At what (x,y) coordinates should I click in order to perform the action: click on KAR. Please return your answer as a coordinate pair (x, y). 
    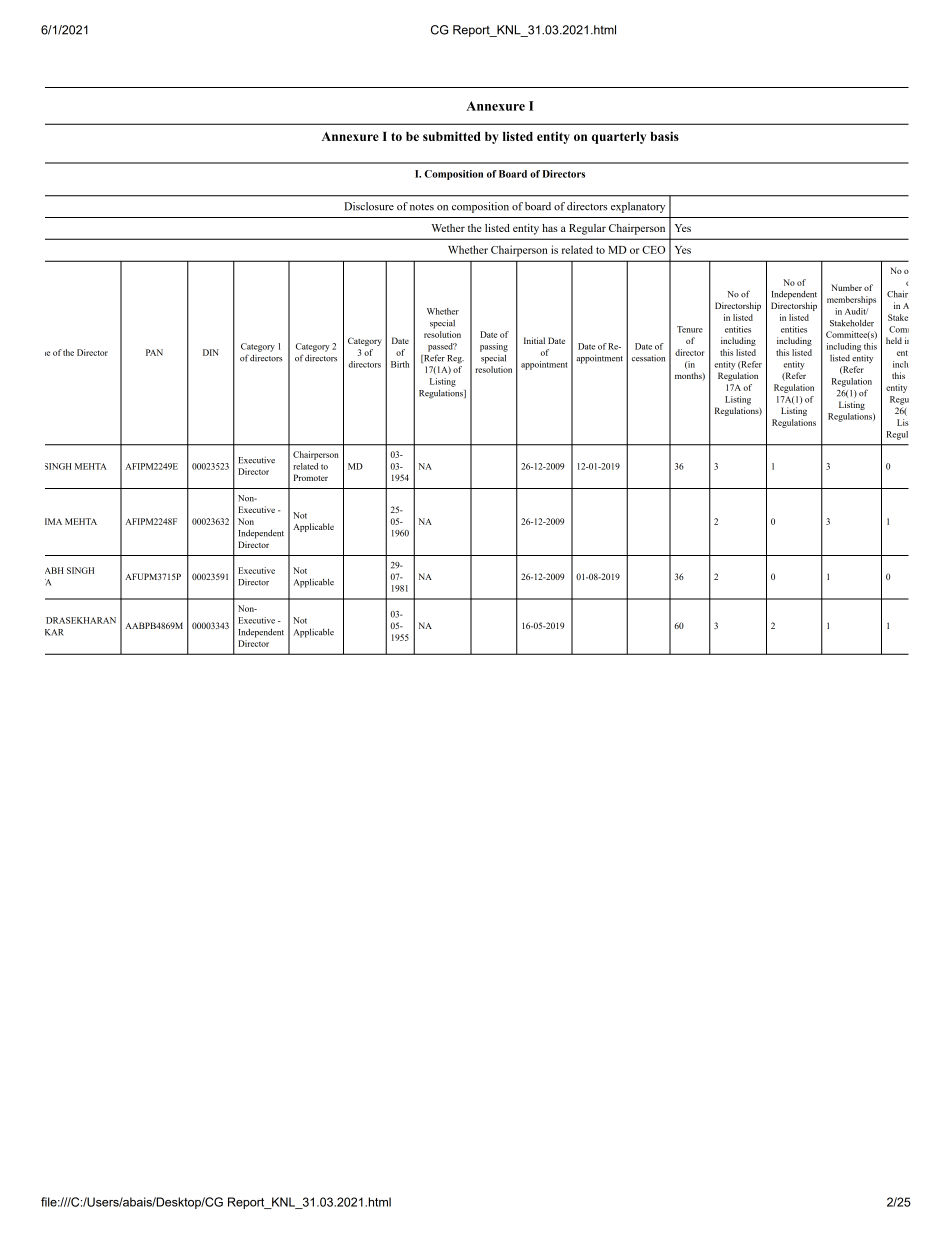
    Looking at the image, I should click on (54, 632).
